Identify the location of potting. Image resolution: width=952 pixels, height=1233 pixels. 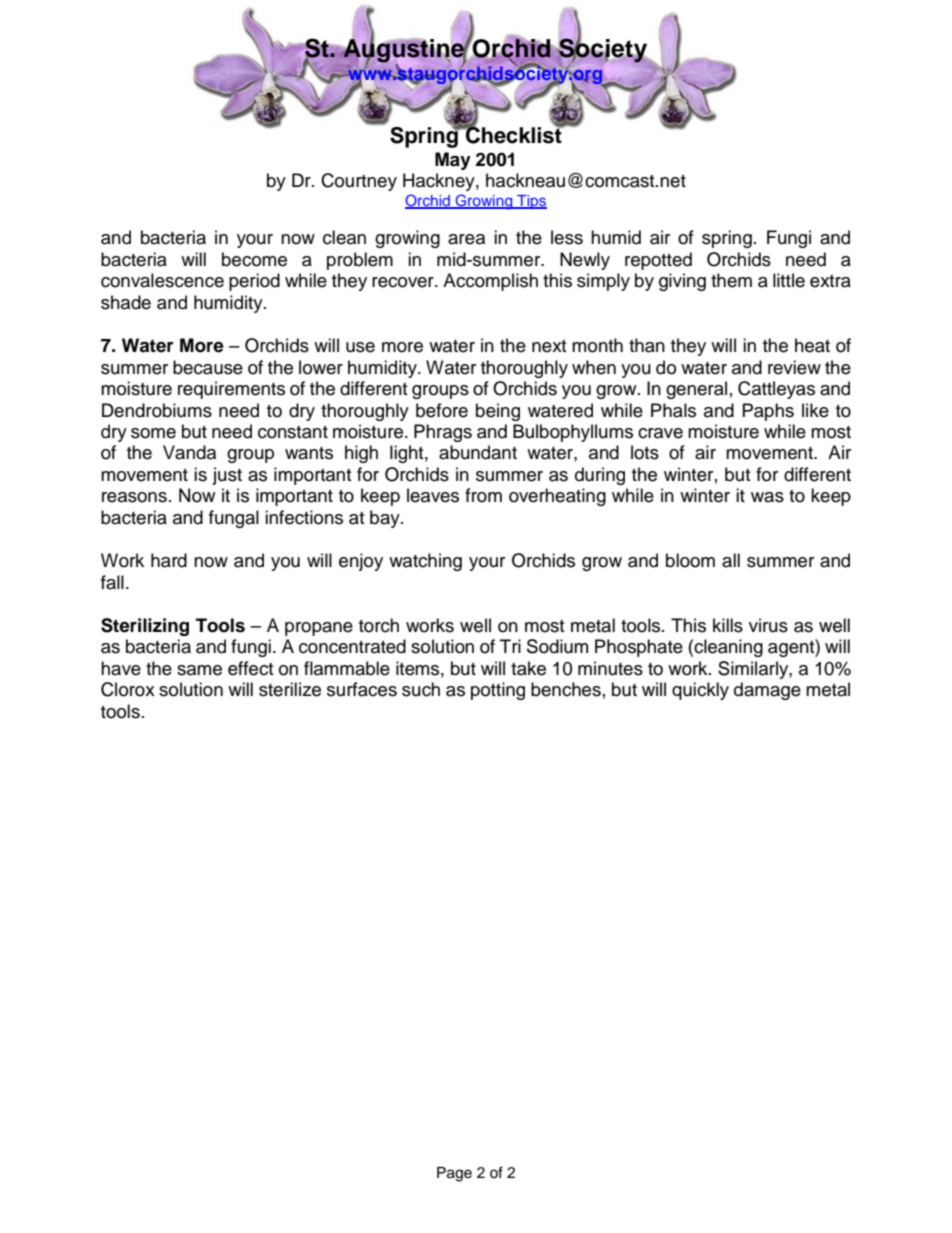
(498, 691).
